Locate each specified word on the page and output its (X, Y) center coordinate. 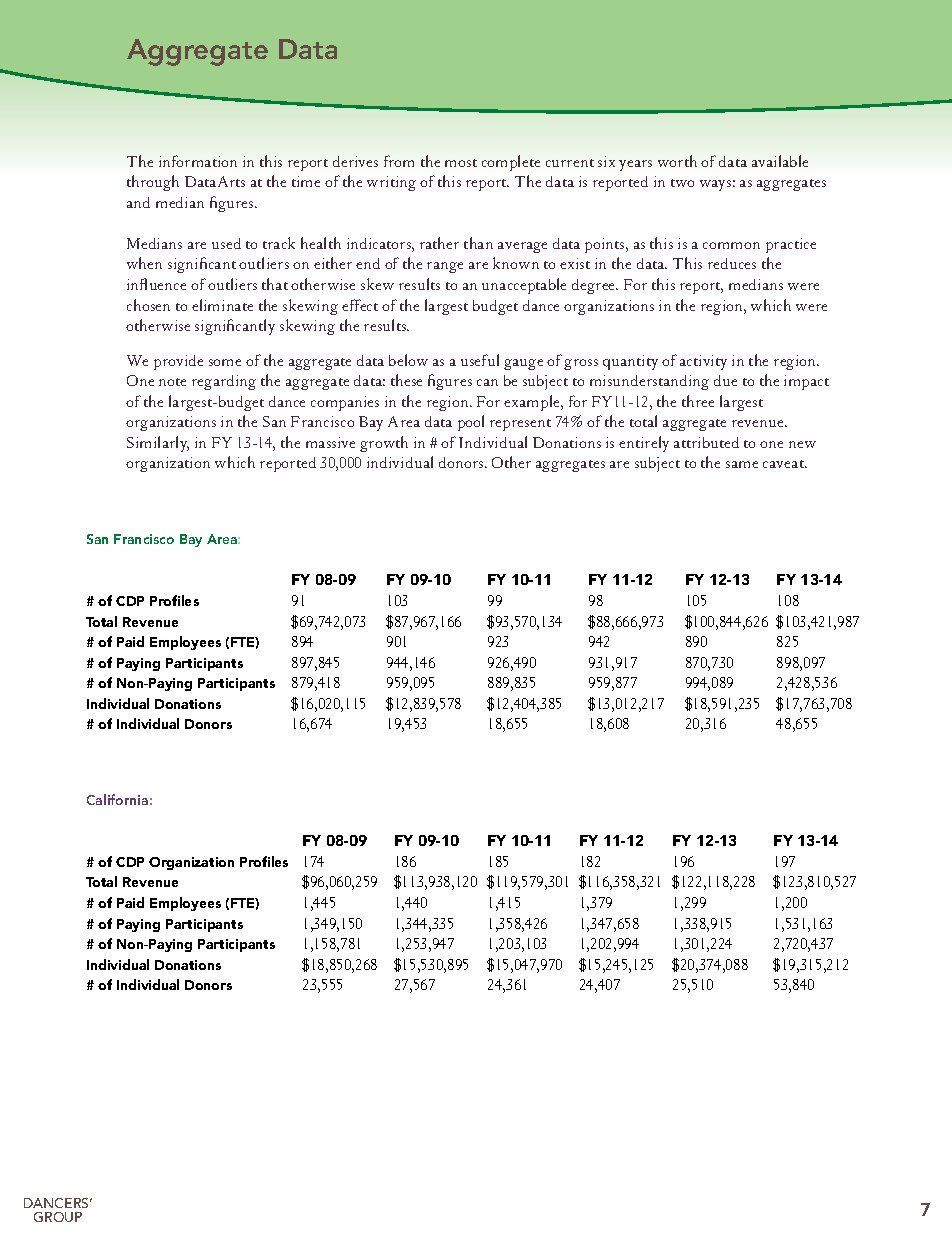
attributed (706, 442)
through (153, 183)
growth (384, 444)
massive (330, 442)
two (682, 183)
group (58, 1217)
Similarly (158, 444)
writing (391, 183)
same (742, 464)
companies (345, 403)
